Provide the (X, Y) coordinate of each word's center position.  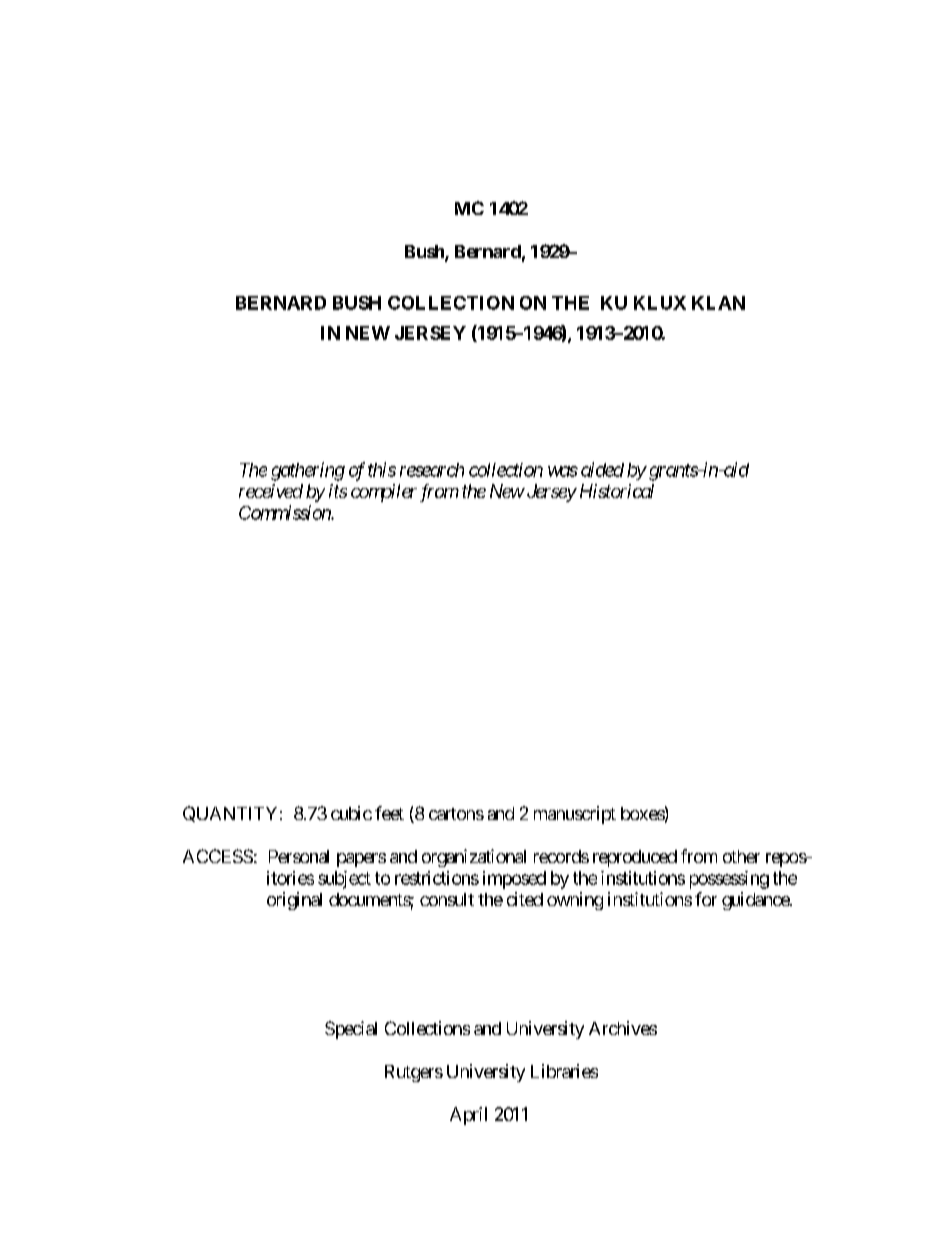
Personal (299, 856)
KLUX (660, 303)
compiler (384, 493)
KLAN (718, 303)
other (741, 856)
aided (602, 469)
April (468, 1116)
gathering (308, 471)
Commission (285, 512)
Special (351, 1030)
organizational (474, 858)
